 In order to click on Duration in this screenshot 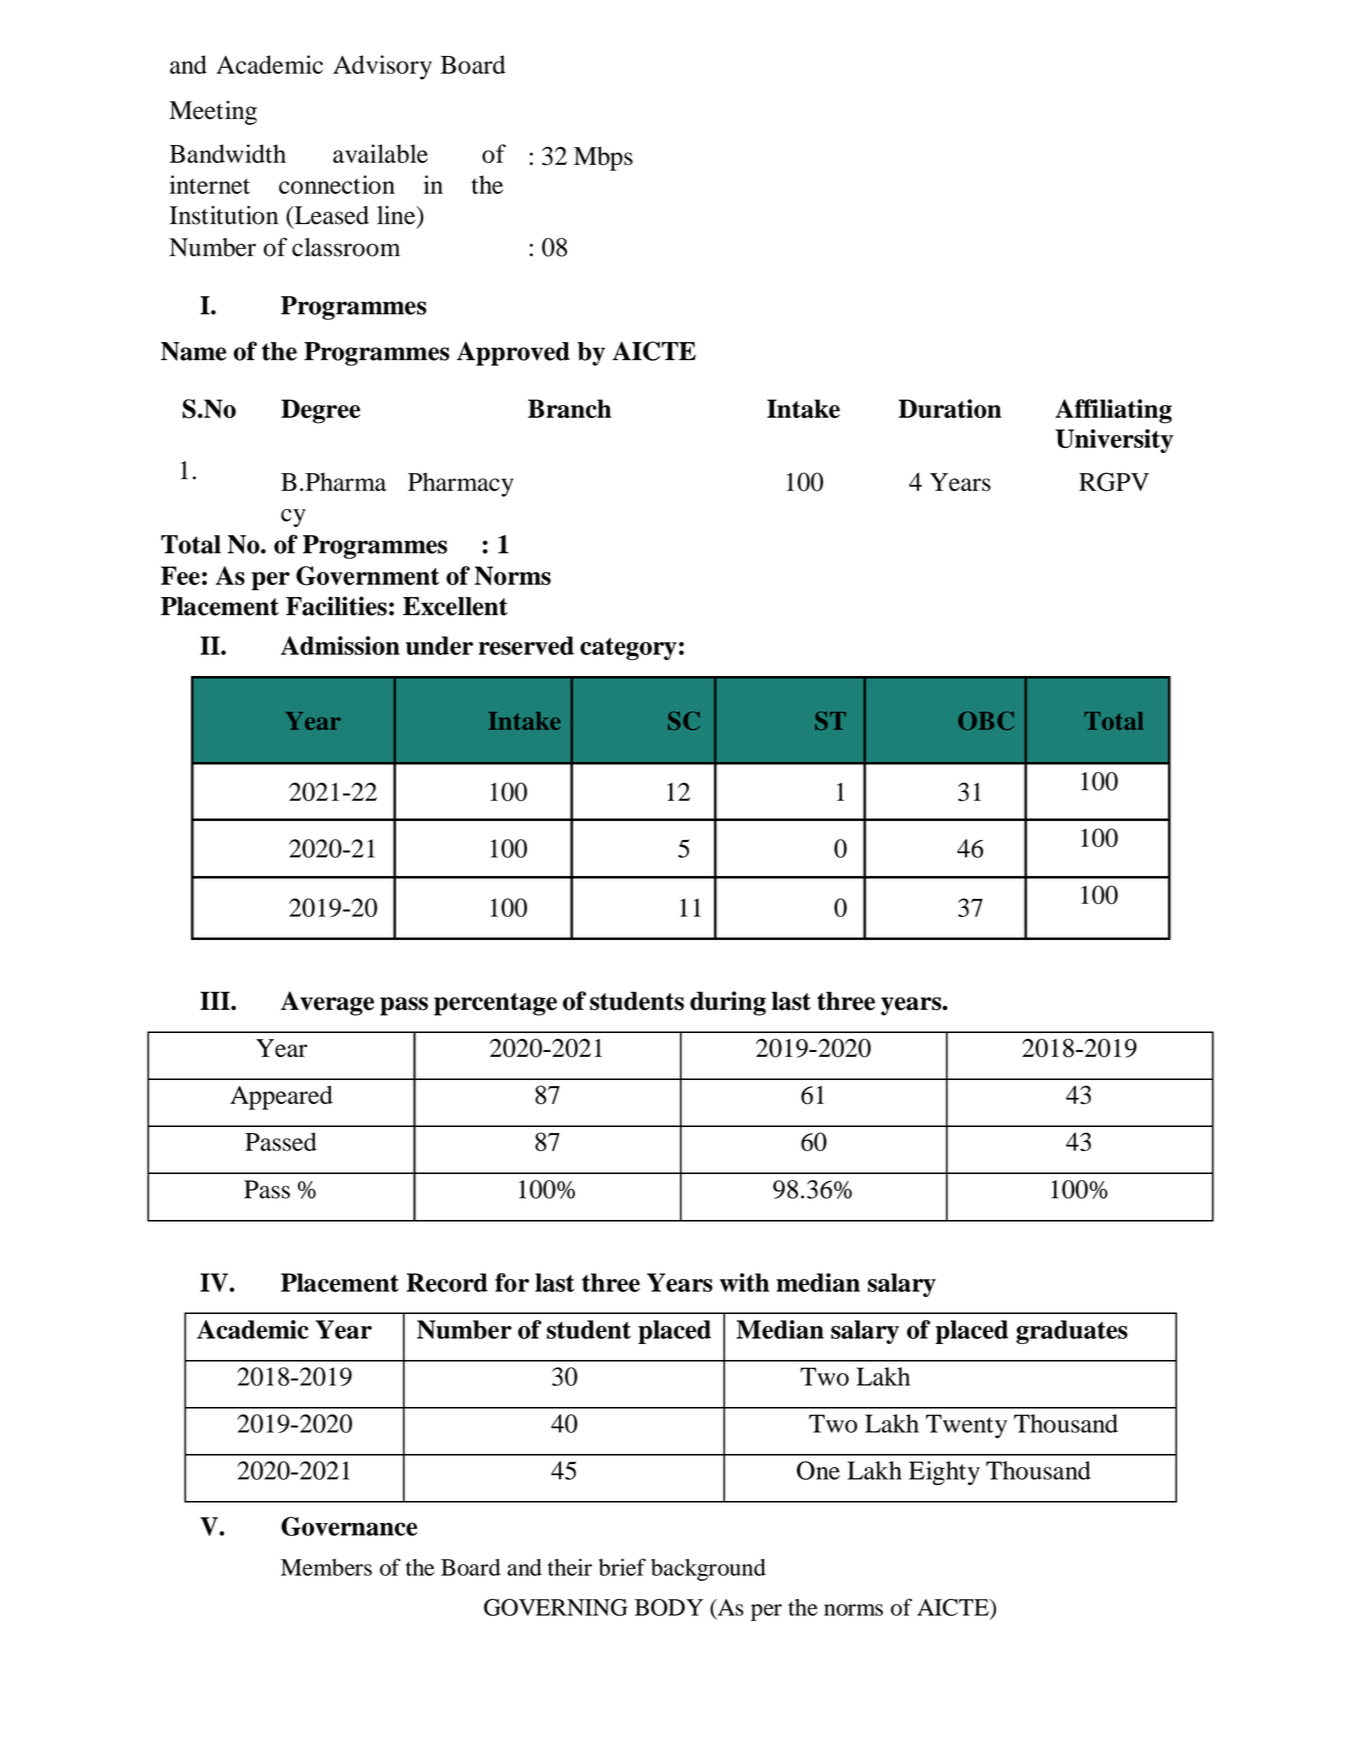, I will do `click(950, 408)`.
